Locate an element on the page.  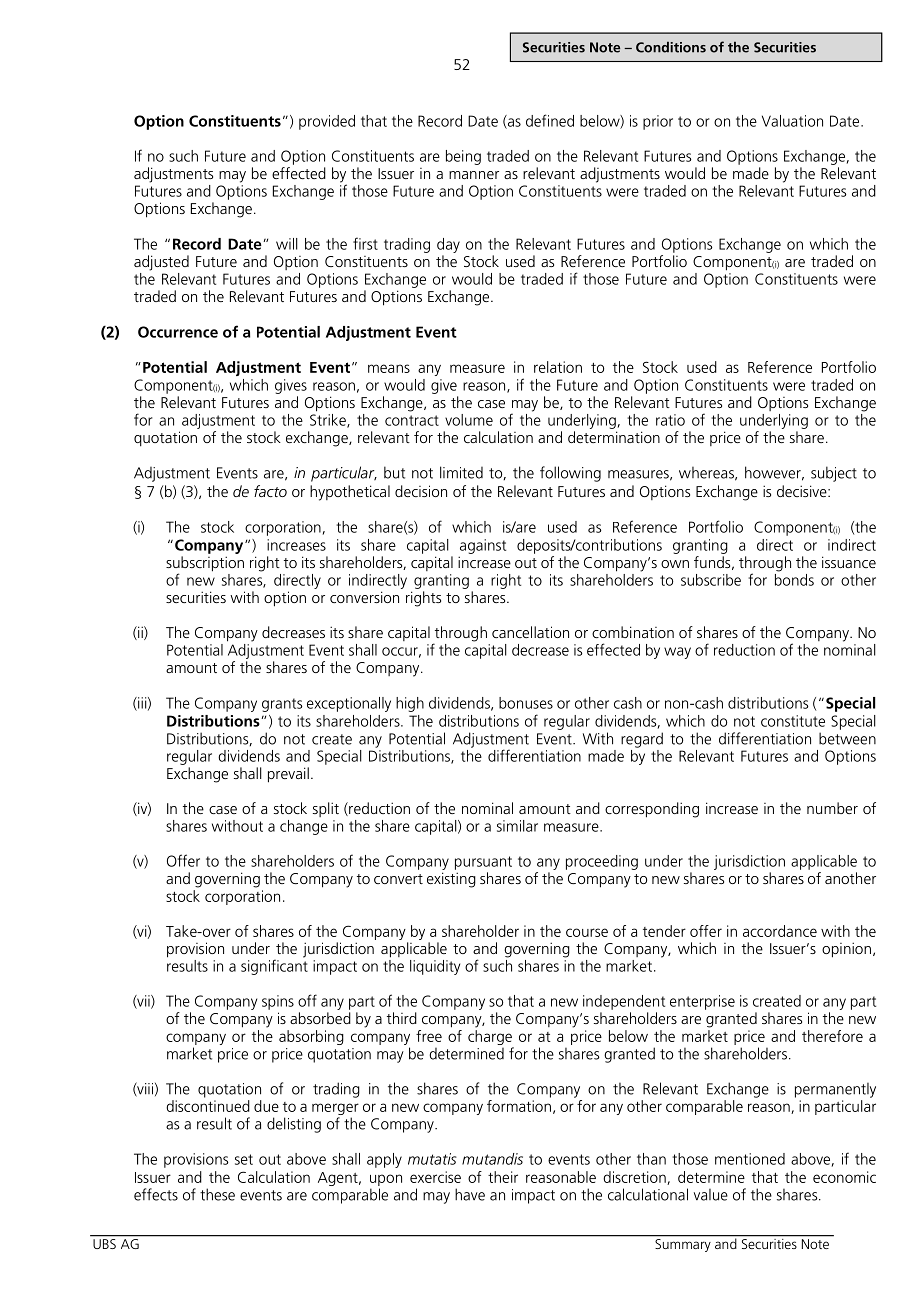
these is located at coordinates (217, 1194).
